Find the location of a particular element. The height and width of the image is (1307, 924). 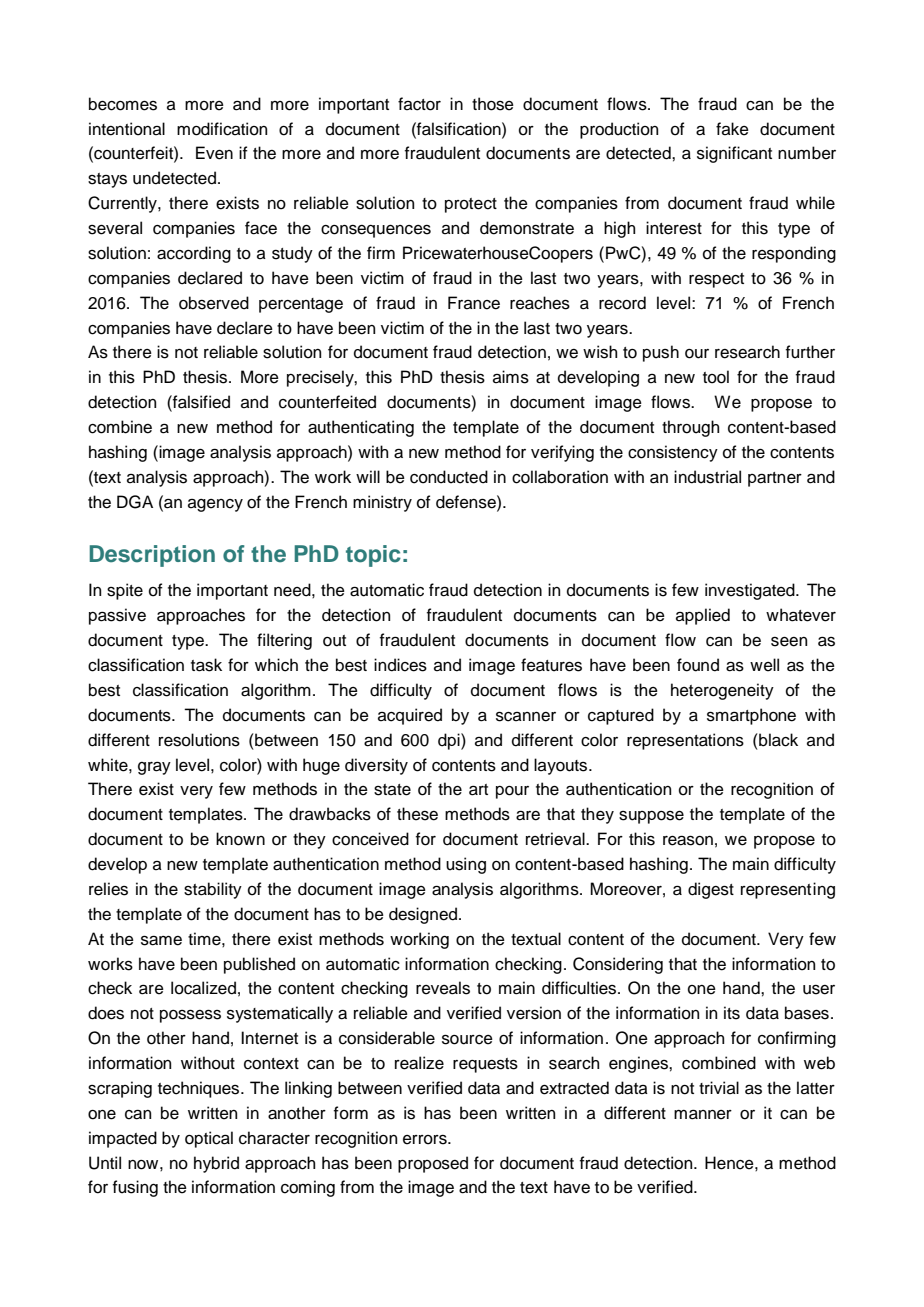

well is located at coordinates (764, 665).
